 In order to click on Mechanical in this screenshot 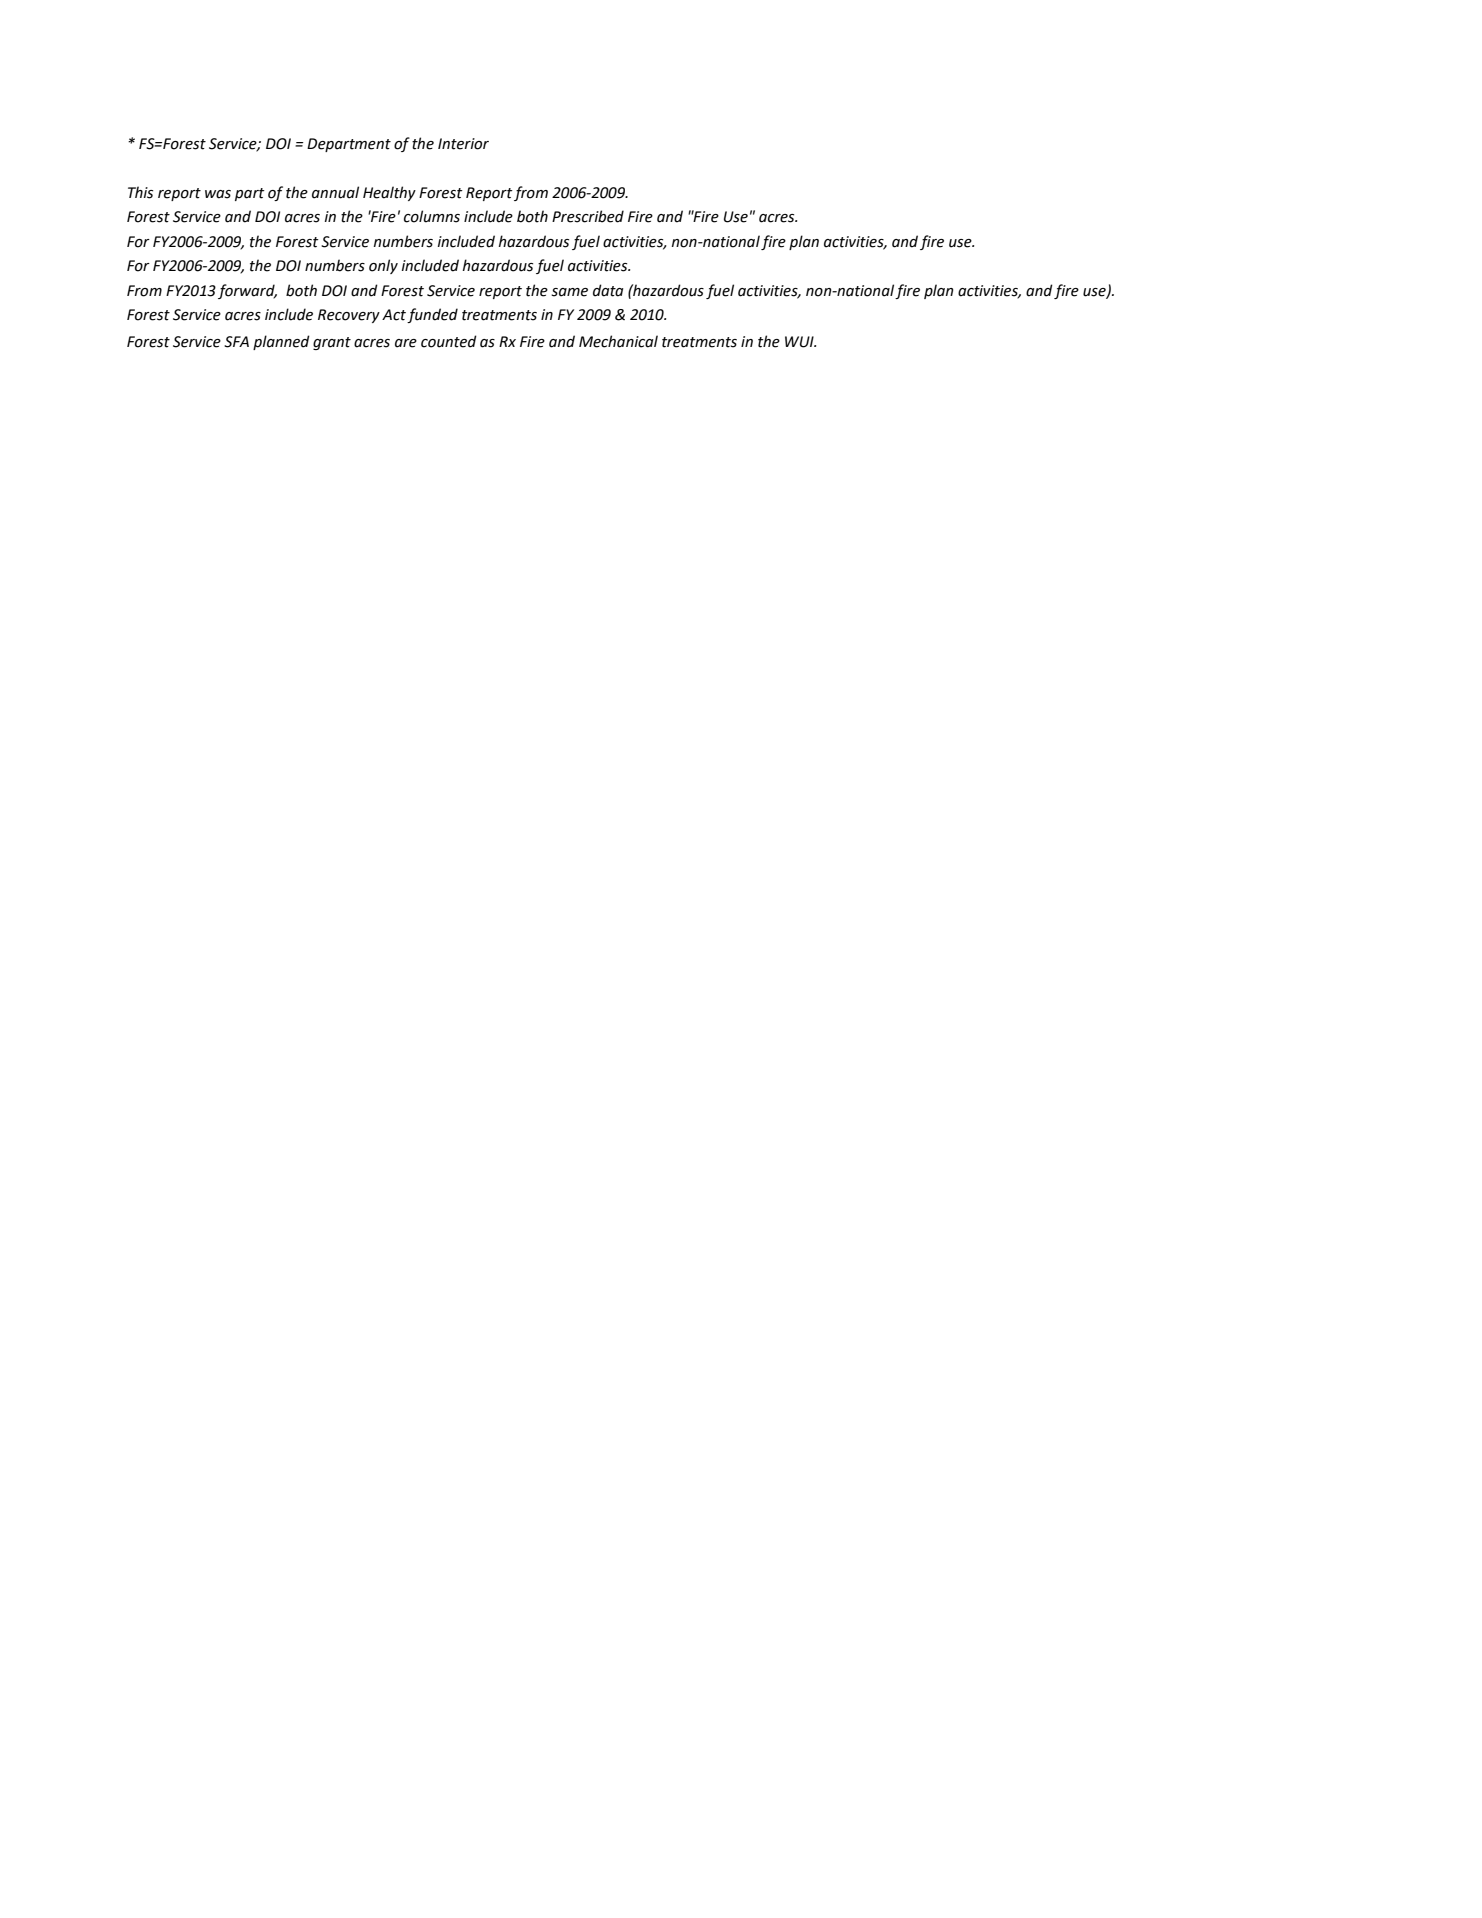, I will do `click(618, 341)`.
